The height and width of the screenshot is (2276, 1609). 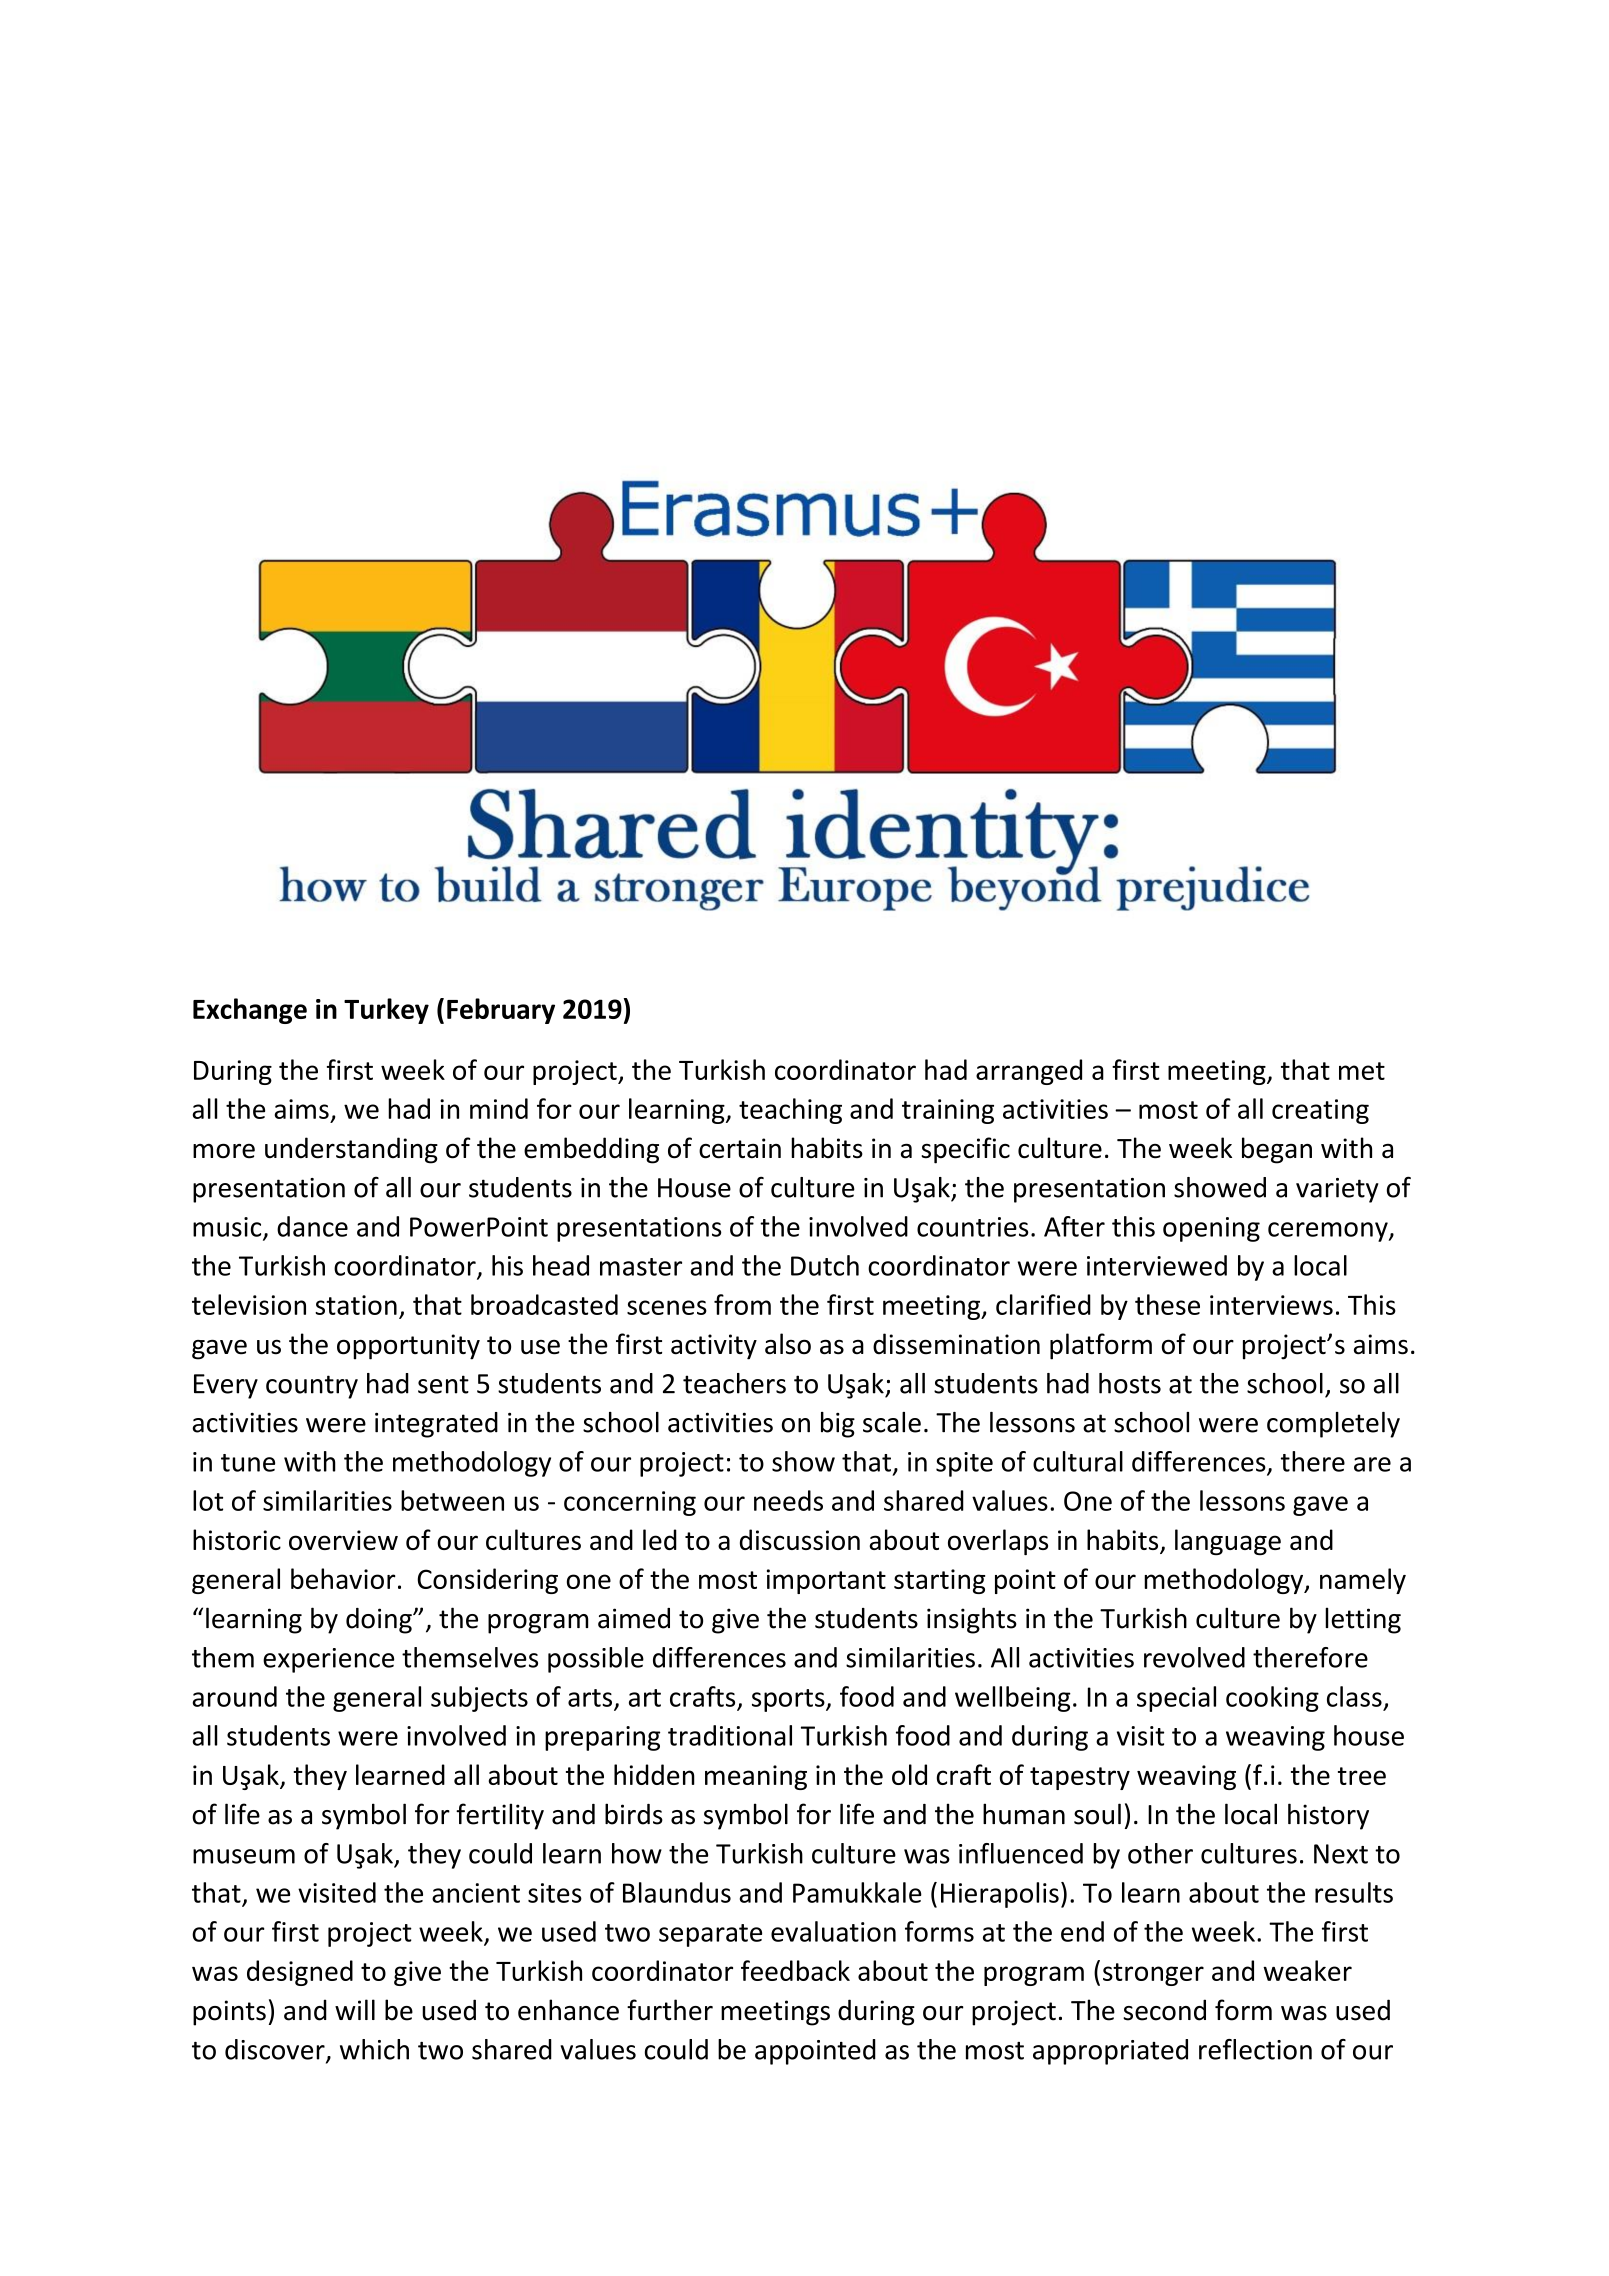 What do you see at coordinates (343, 1540) in the screenshot?
I see `overview` at bounding box center [343, 1540].
